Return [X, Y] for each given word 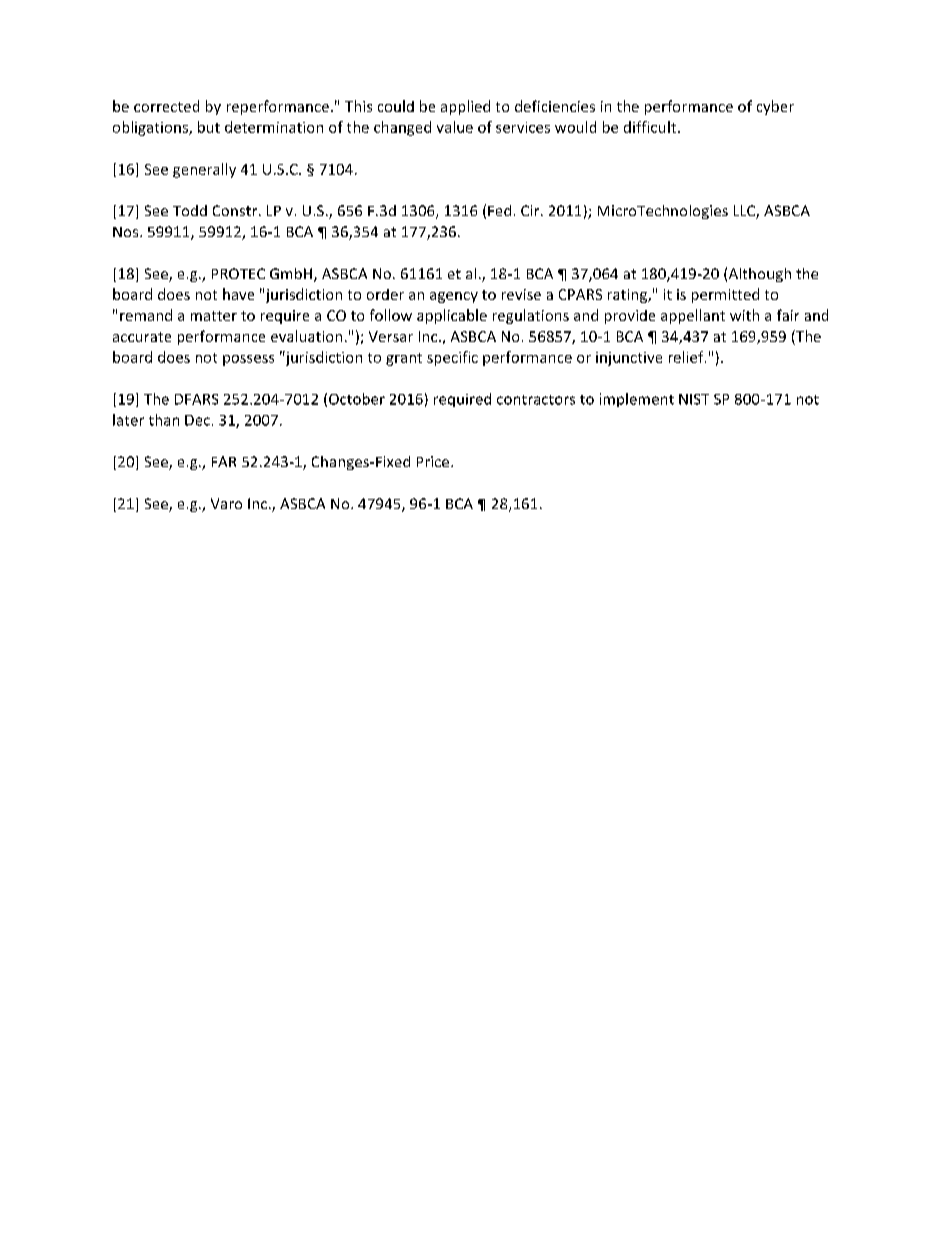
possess [248, 360]
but [209, 127]
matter [214, 316]
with [744, 315]
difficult [651, 127]
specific [452, 358]
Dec [197, 420]
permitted [725, 295]
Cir [531, 210]
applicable [452, 316]
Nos [127, 232]
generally [204, 170]
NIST [694, 399]
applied [465, 107]
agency [454, 297]
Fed [499, 210]
